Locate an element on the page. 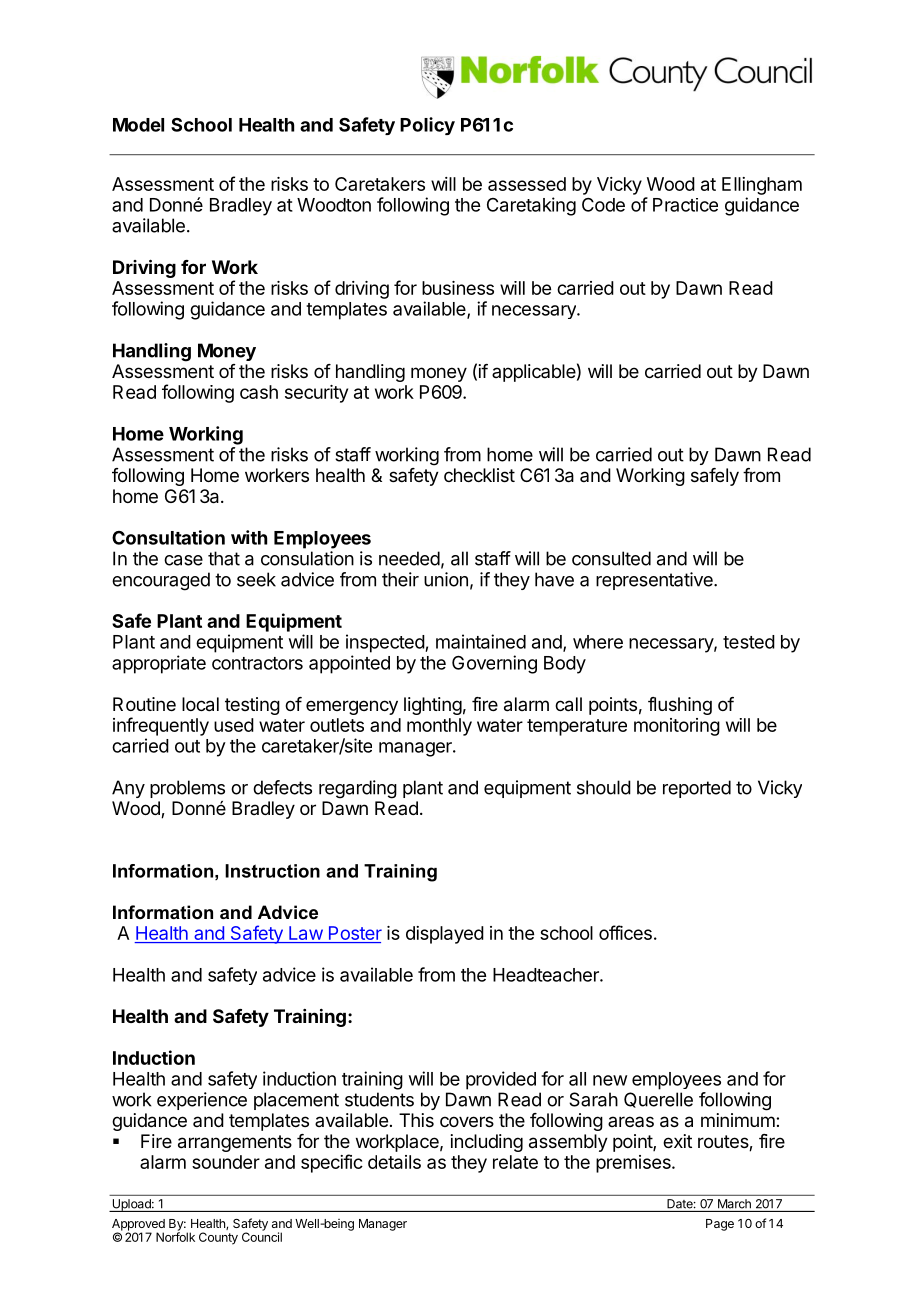 This page has width=924, height=1298. checklist is located at coordinates (479, 475).
